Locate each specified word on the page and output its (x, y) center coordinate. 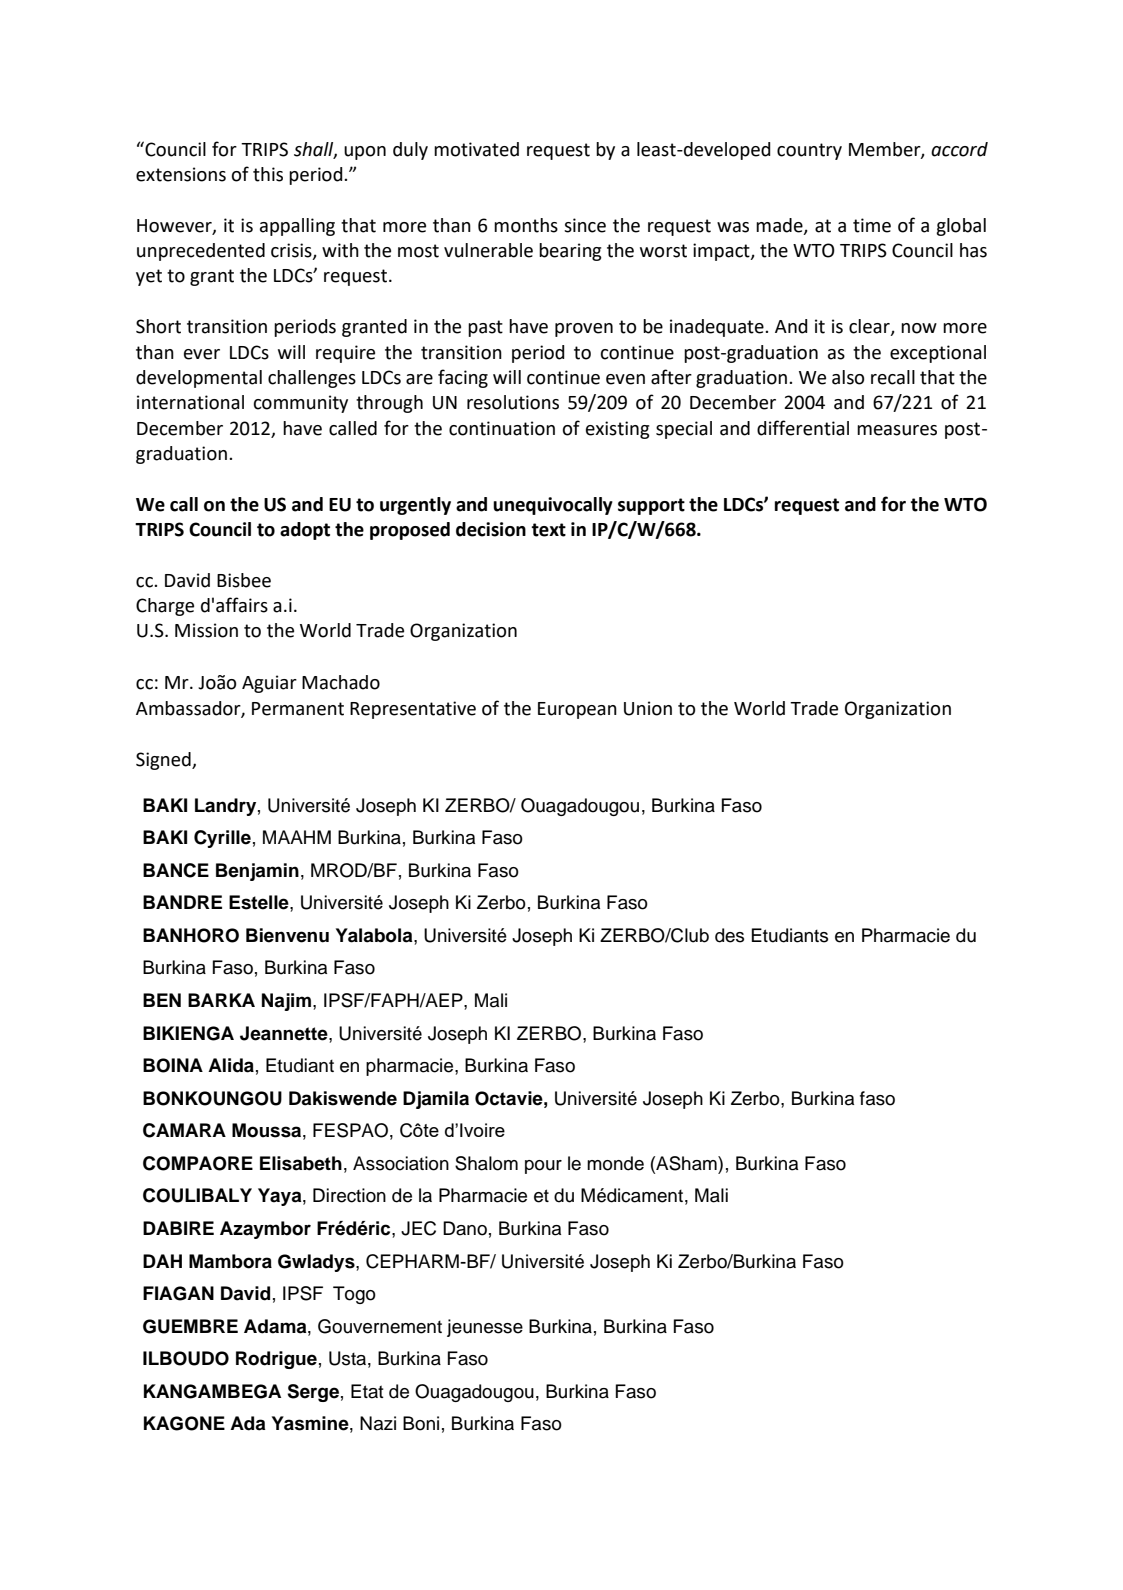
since (585, 225)
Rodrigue (276, 1360)
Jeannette (285, 1033)
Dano (465, 1228)
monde (615, 1163)
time (872, 225)
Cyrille (222, 839)
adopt (305, 531)
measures (897, 430)
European (577, 710)
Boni (421, 1423)
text (548, 530)
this (268, 174)
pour (543, 1167)
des (729, 935)
